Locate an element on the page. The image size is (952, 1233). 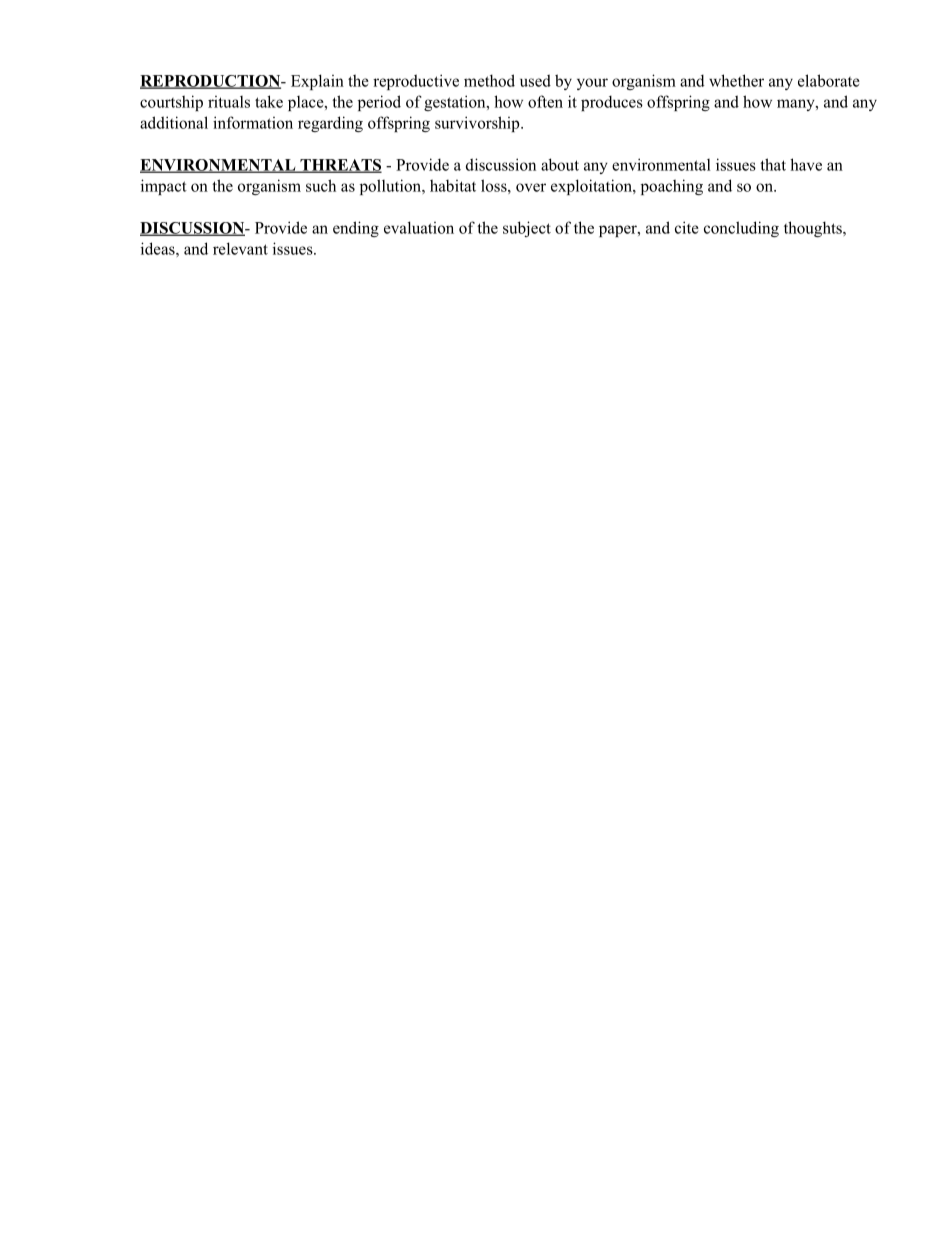
whether is located at coordinates (736, 80).
